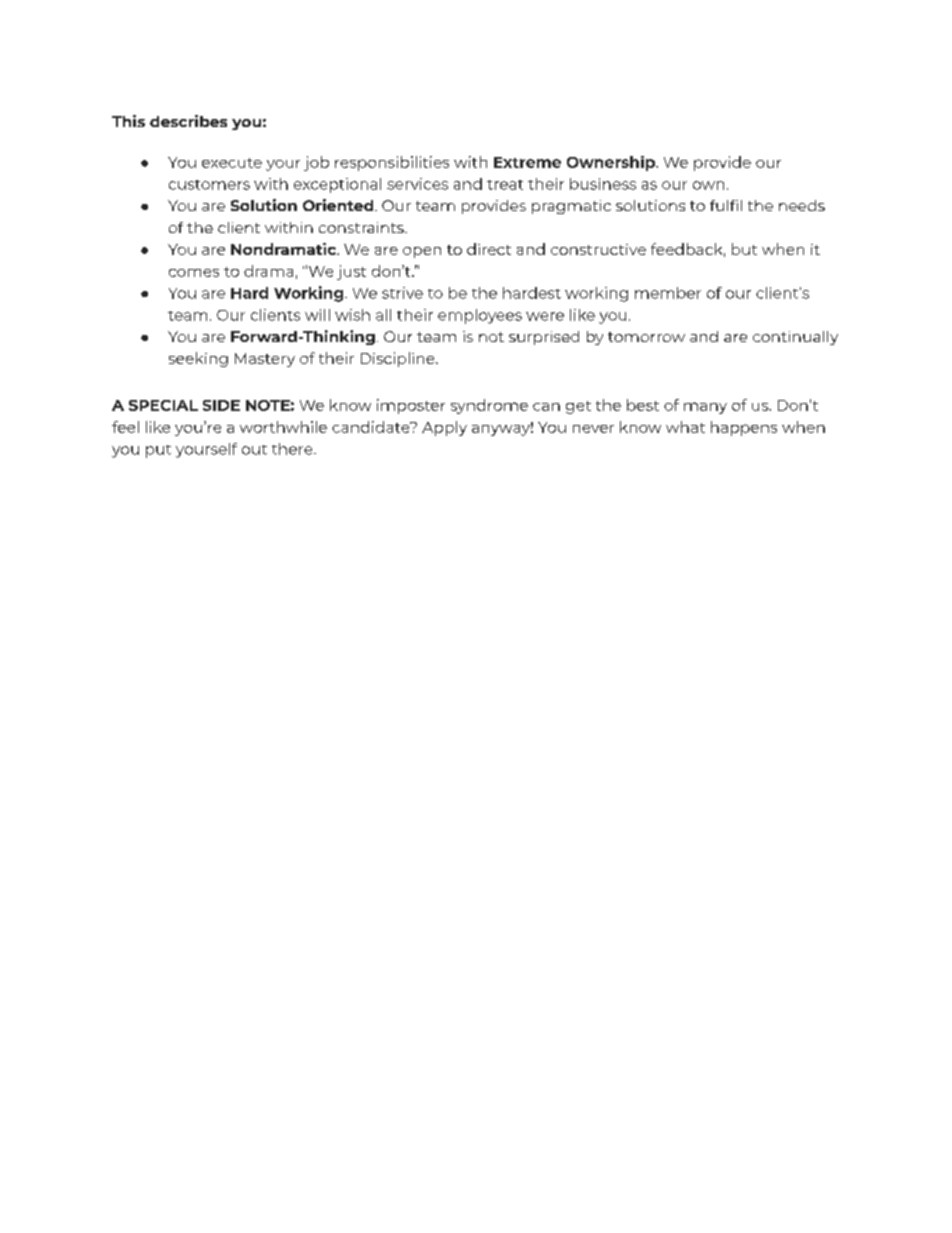  What do you see at coordinates (444, 428) in the document?
I see `Apply` at bounding box center [444, 428].
